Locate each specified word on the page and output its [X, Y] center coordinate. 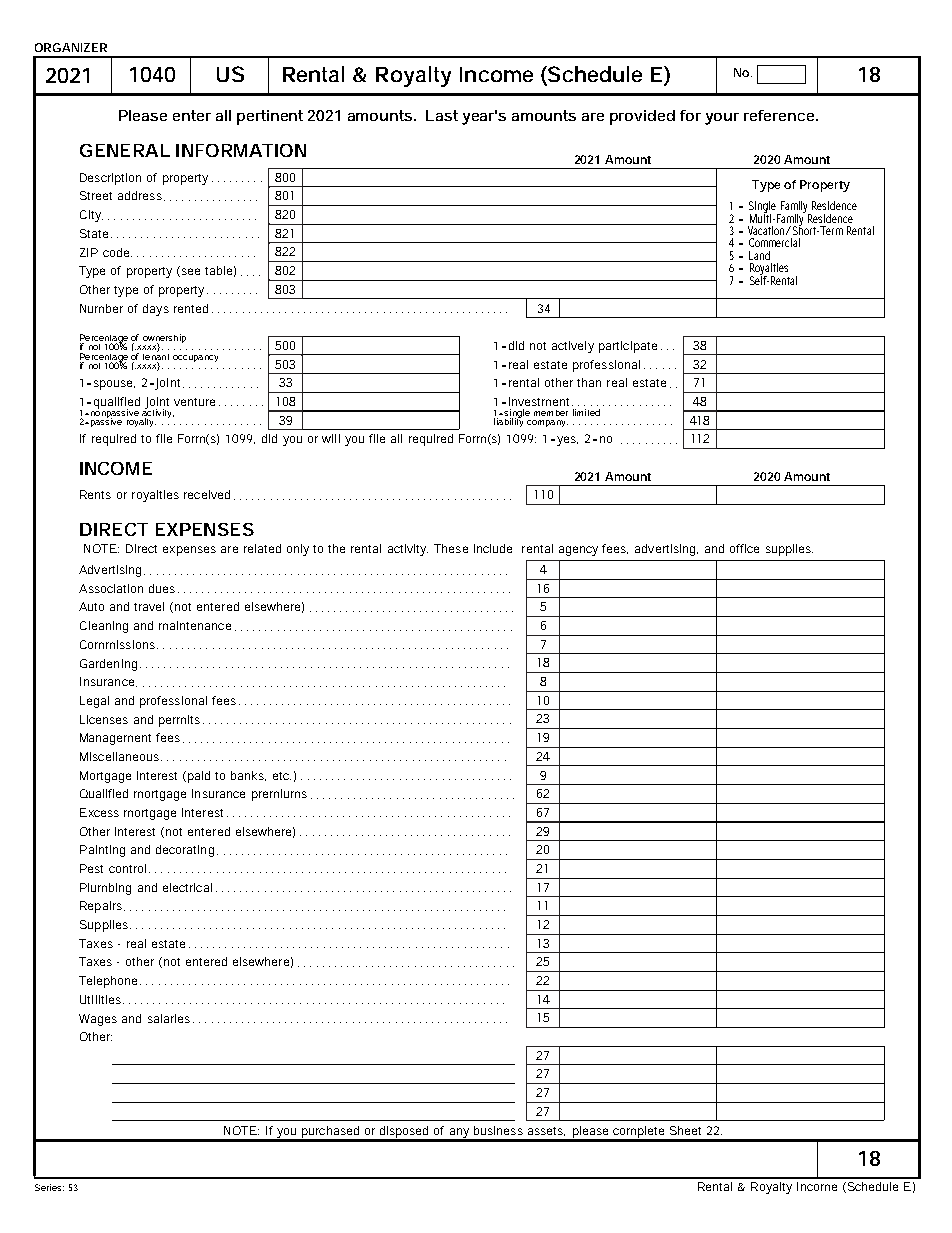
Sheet [685, 1130]
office [744, 548]
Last [442, 115]
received [207, 494]
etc [282, 776]
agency [578, 551]
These [451, 548]
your [722, 119]
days [156, 310]
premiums [279, 795]
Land [759, 255]
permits [179, 721]
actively [573, 347]
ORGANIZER [71, 47]
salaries [169, 1018]
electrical [187, 887]
